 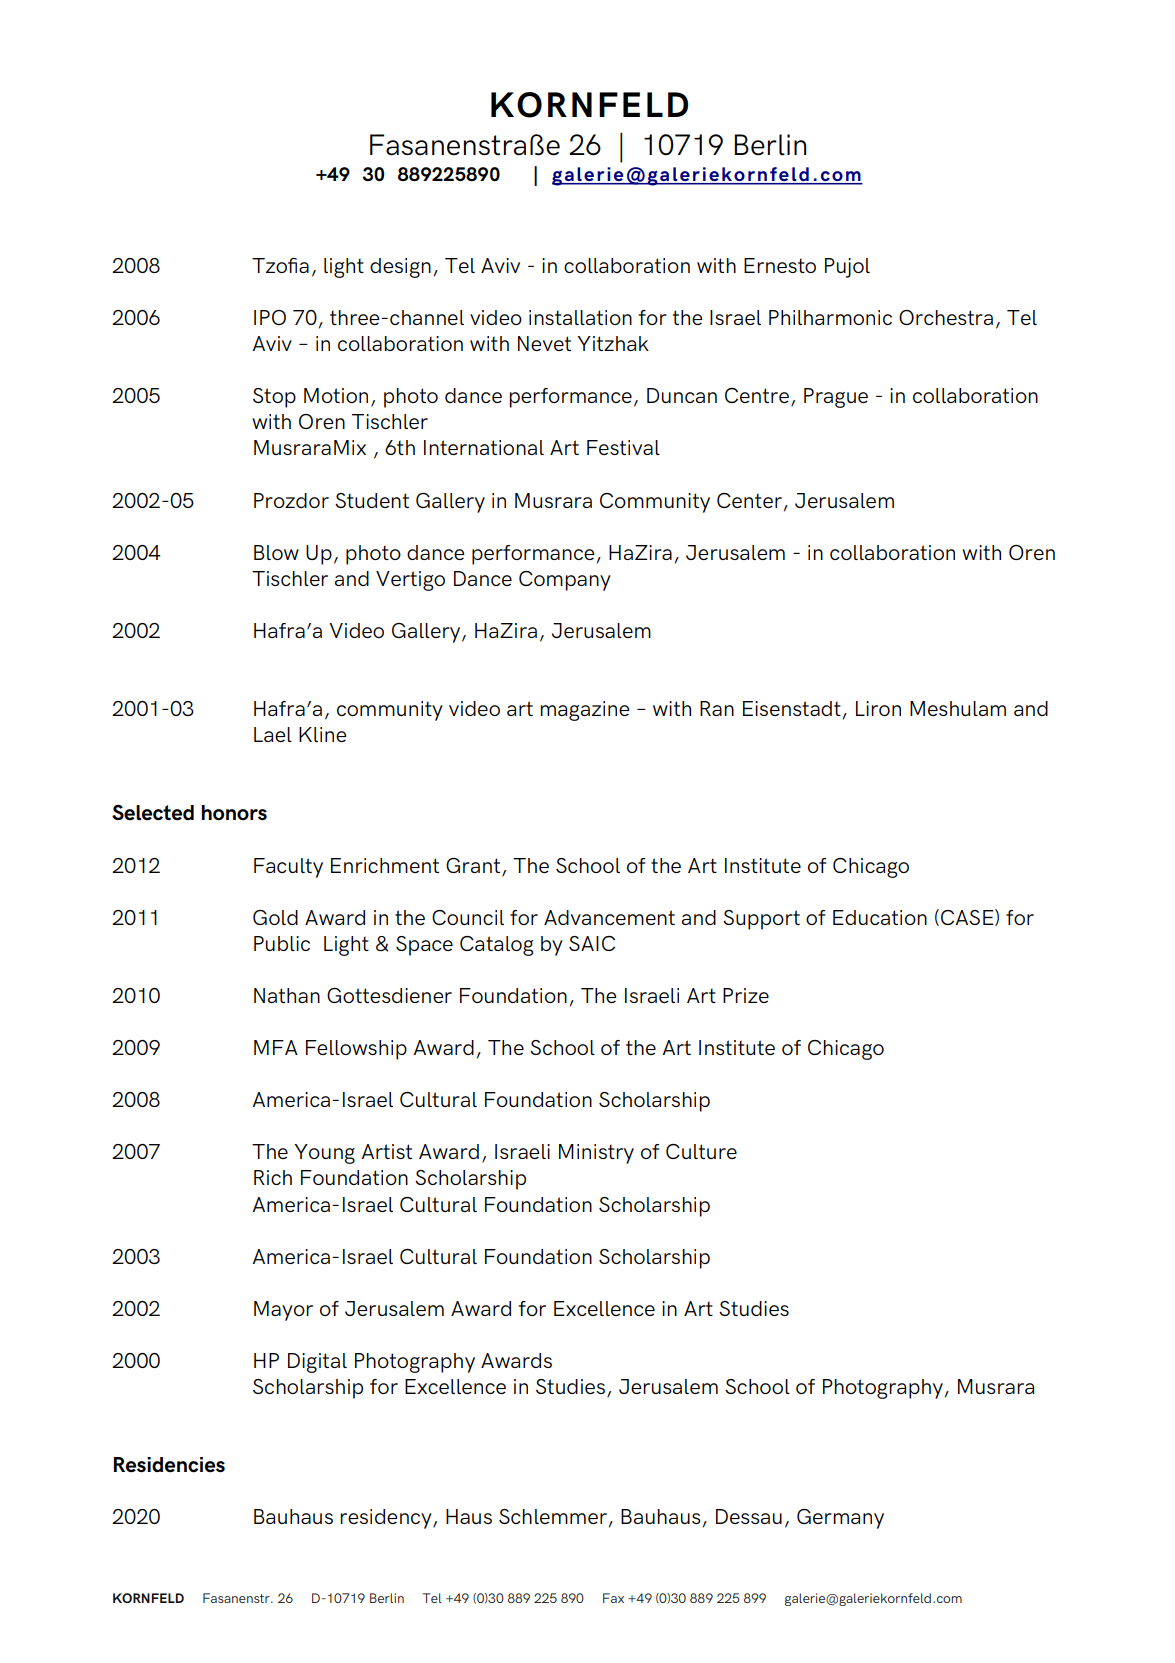 I want to click on installation, so click(x=580, y=317).
